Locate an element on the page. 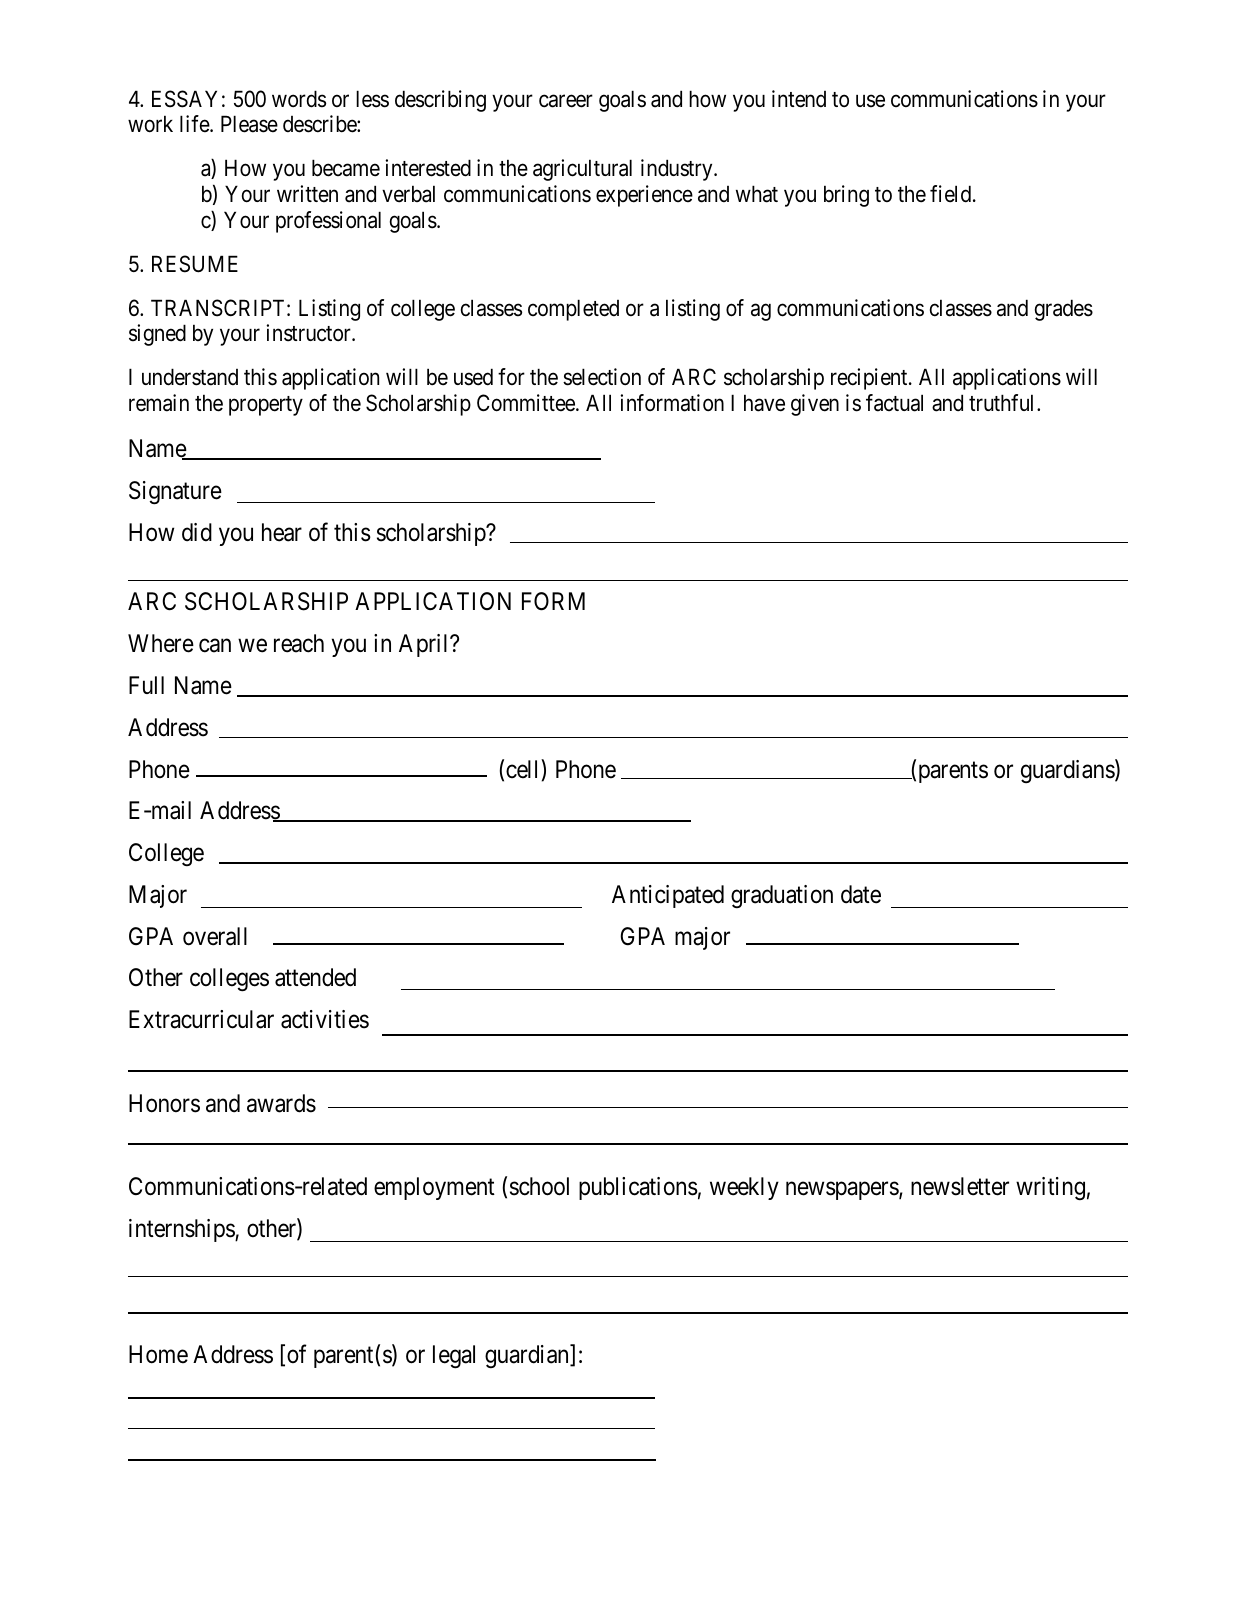  Please is located at coordinates (249, 124).
